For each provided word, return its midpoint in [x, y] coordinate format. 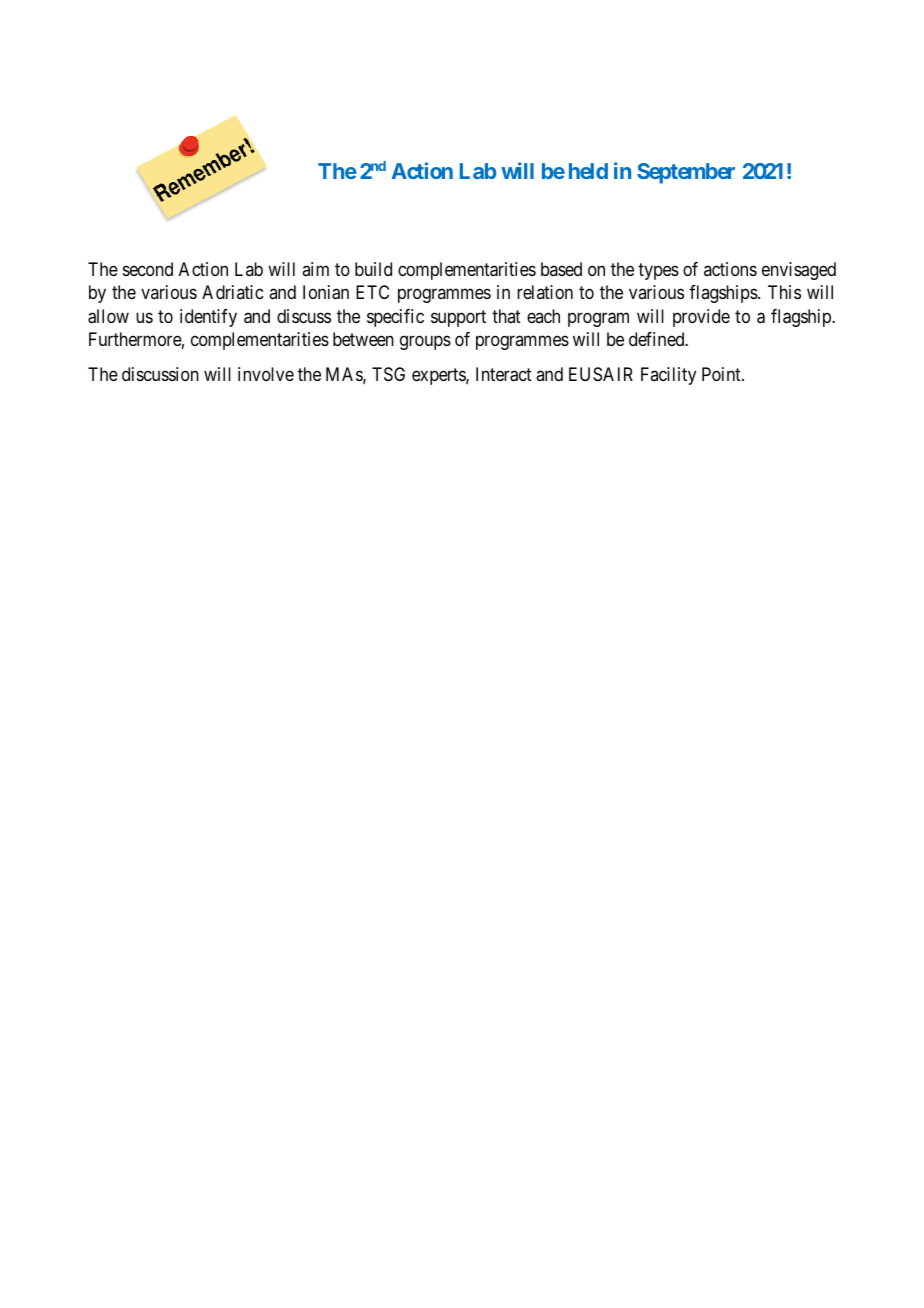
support [458, 318]
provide [701, 318]
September [686, 173]
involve [266, 374]
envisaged [799, 271]
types [658, 272]
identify [208, 318]
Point [722, 374]
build [373, 269]
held [588, 171]
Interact [504, 374]
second [148, 269]
